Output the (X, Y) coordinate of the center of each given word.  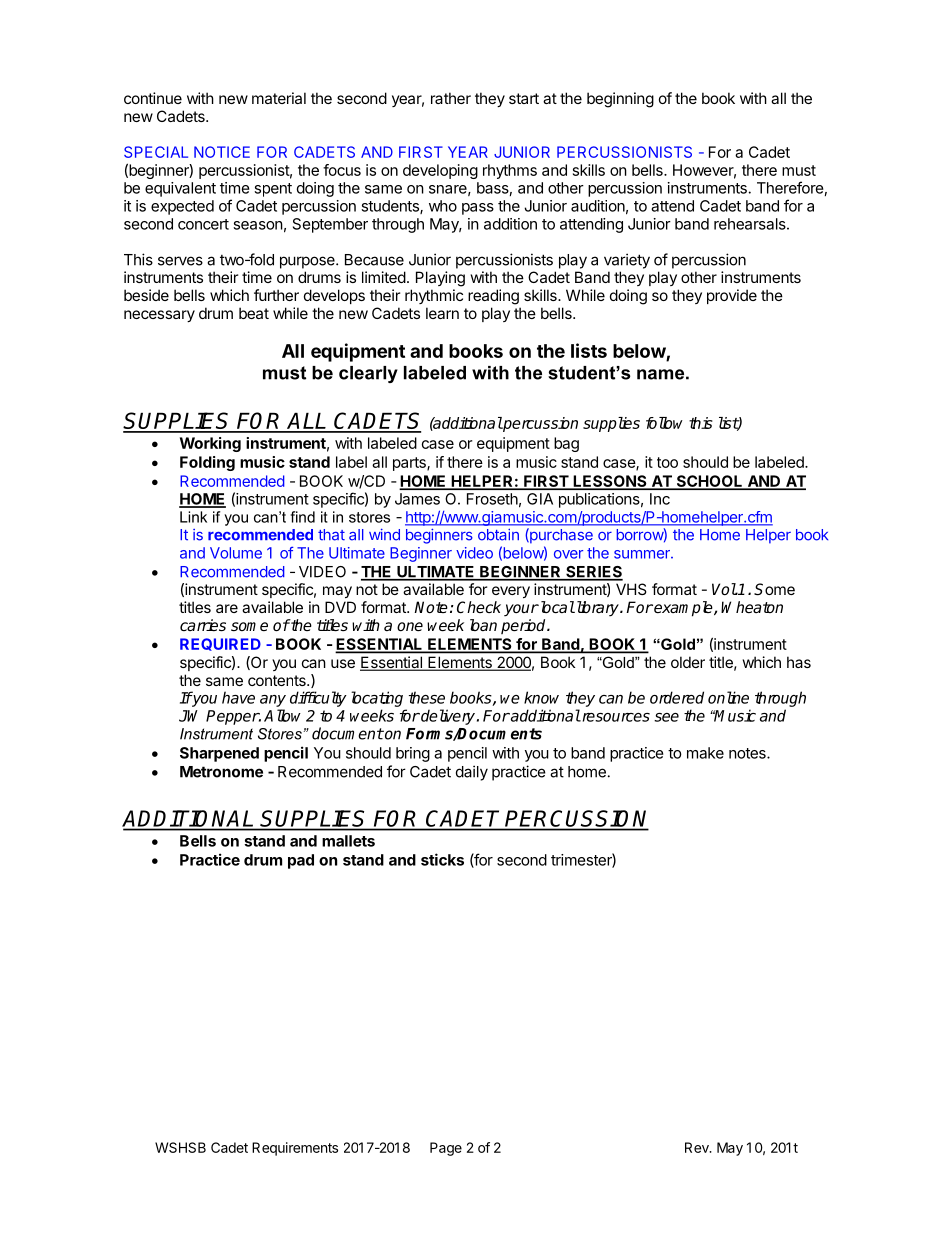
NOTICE (222, 152)
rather (451, 98)
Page (446, 1149)
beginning (620, 100)
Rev (698, 1147)
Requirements (295, 1149)
